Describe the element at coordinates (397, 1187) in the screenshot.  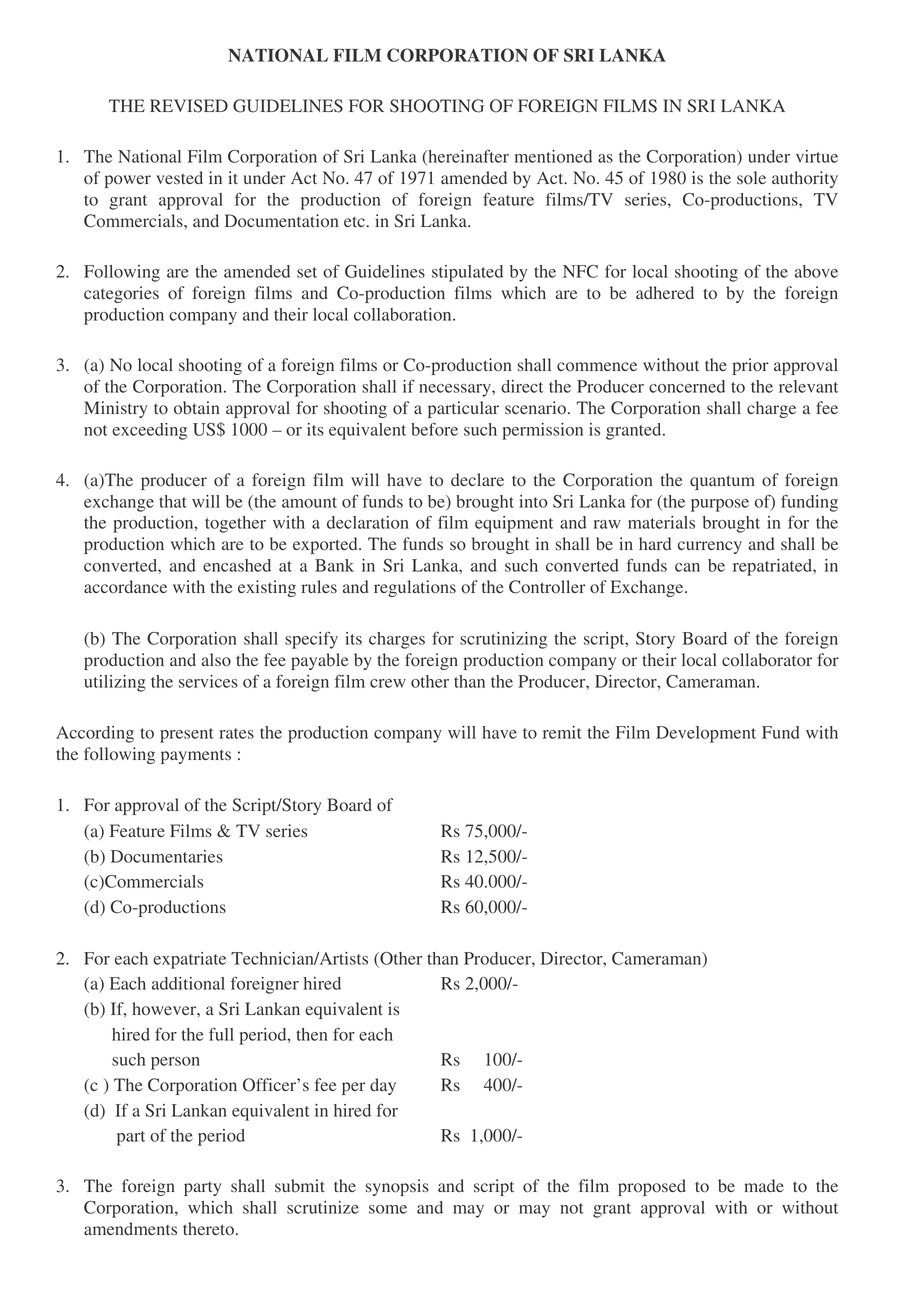
I see `synopsis` at that location.
